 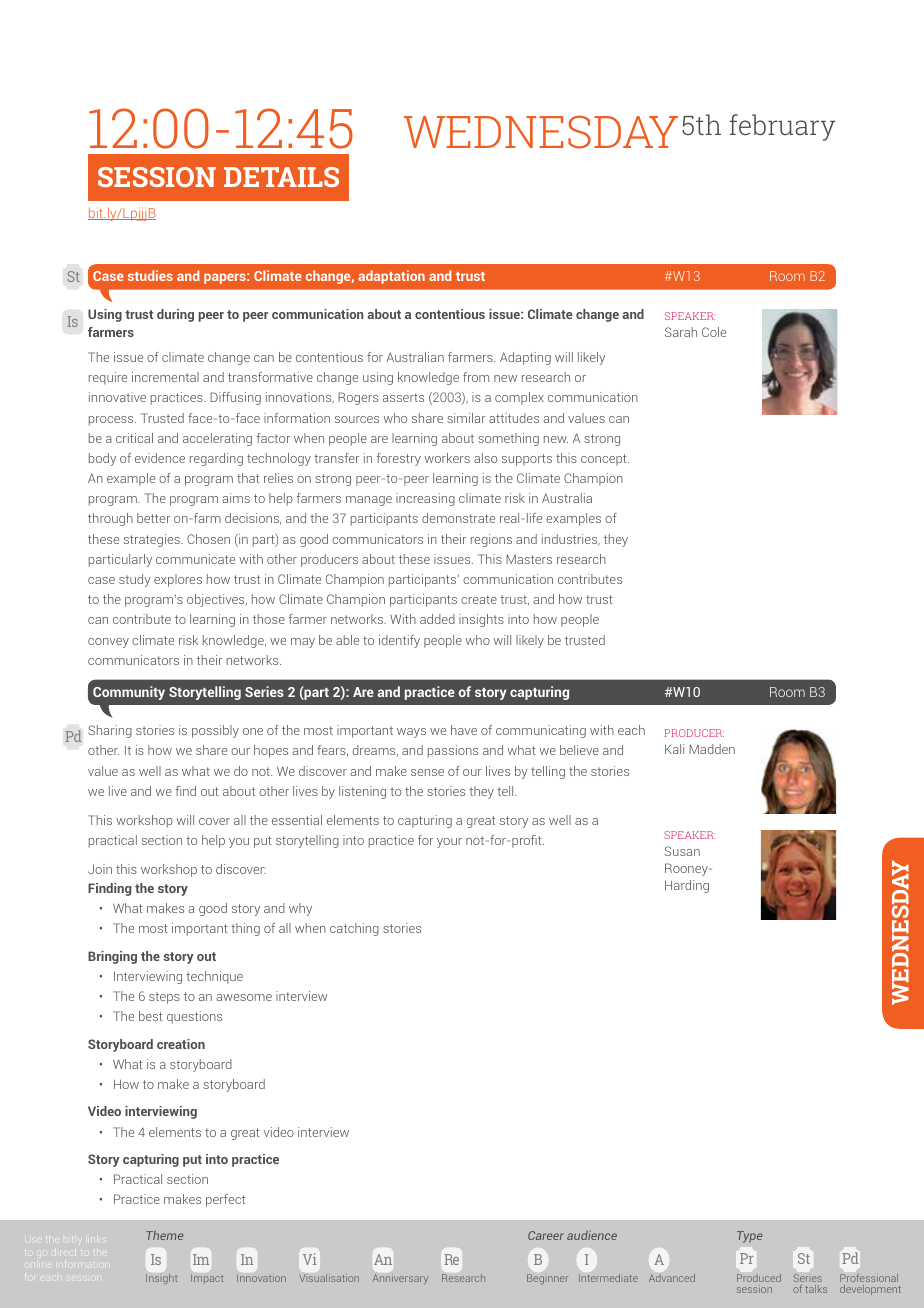 What do you see at coordinates (491, 540) in the image?
I see `regions` at bounding box center [491, 540].
